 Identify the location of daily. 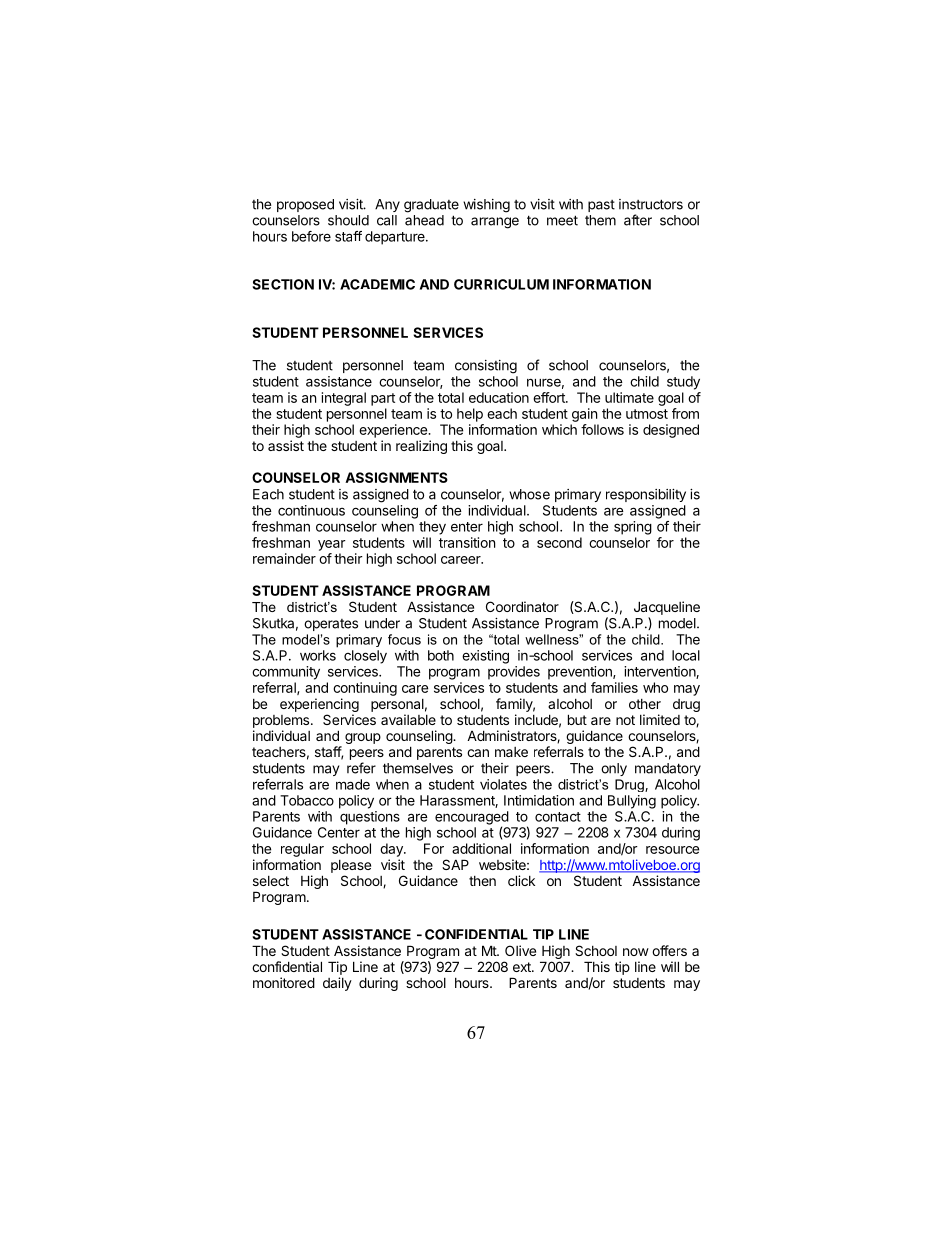
(337, 984).
